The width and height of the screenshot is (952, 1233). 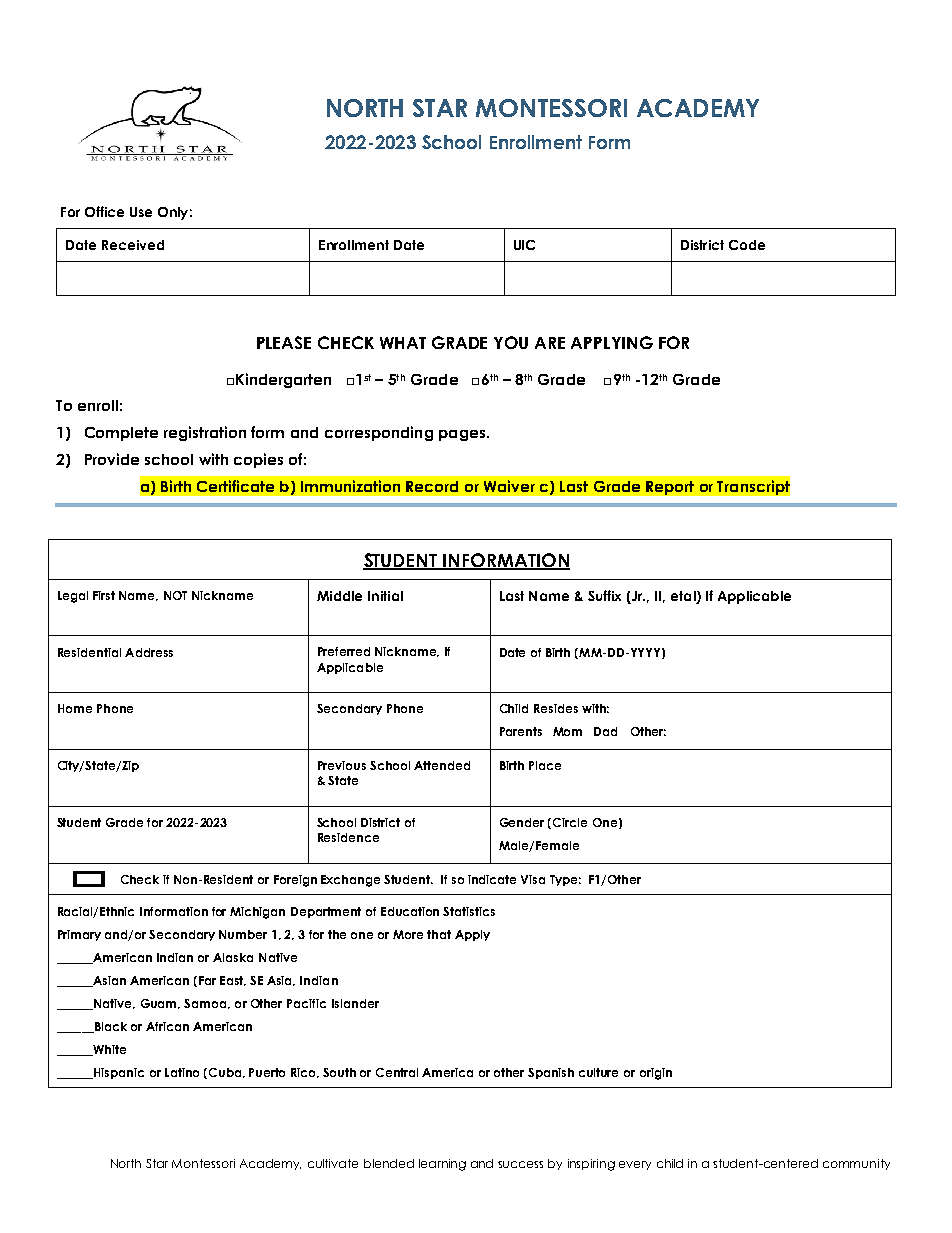 What do you see at coordinates (133, 245) in the screenshot?
I see `Received` at bounding box center [133, 245].
